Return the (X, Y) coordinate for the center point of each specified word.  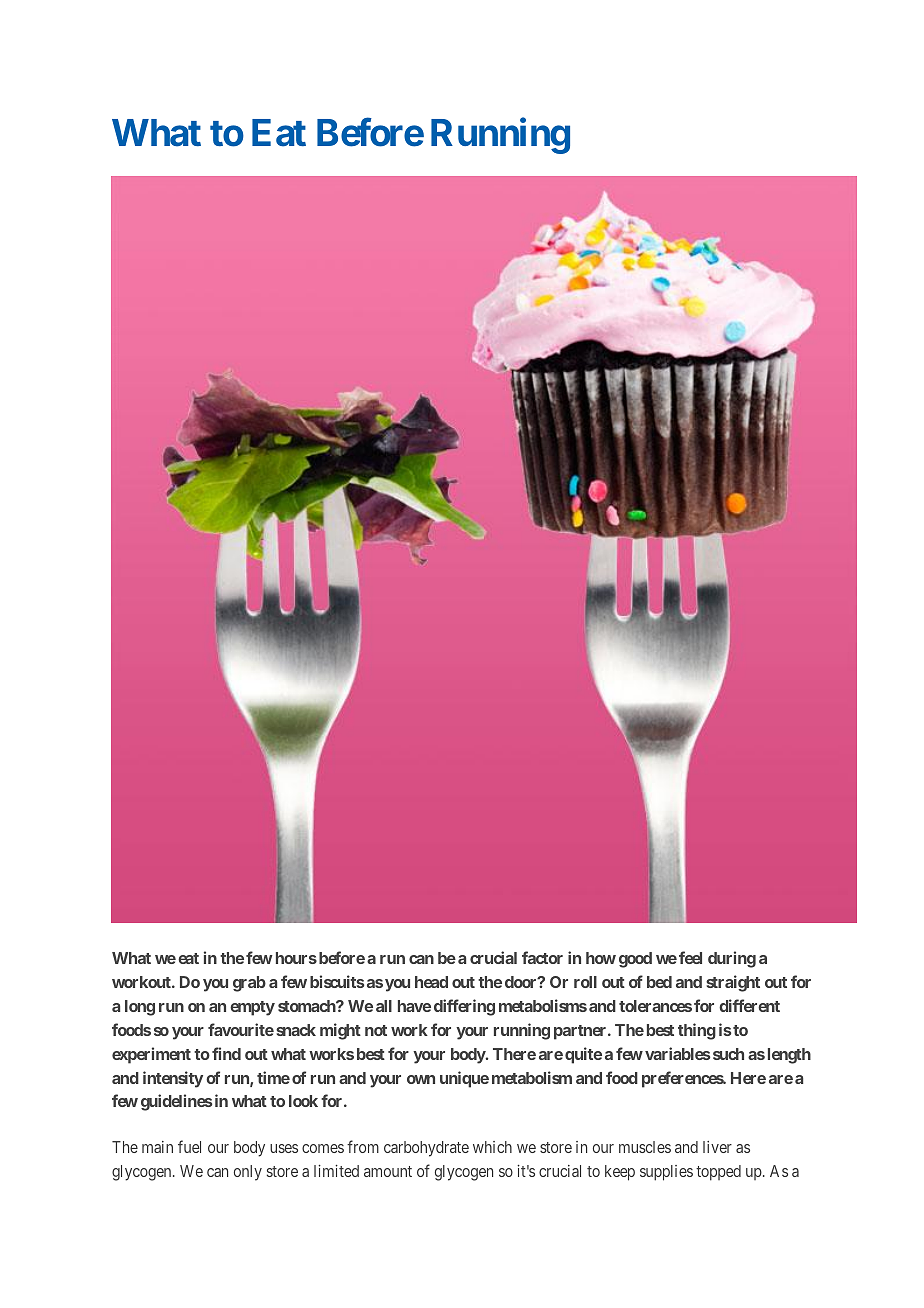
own (421, 1079)
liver (717, 1147)
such (728, 1054)
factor (542, 957)
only (248, 1173)
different (749, 1005)
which (492, 1147)
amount (388, 1171)
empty (252, 1008)
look (303, 1101)
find (226, 1053)
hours (296, 958)
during (732, 959)
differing (464, 1007)
